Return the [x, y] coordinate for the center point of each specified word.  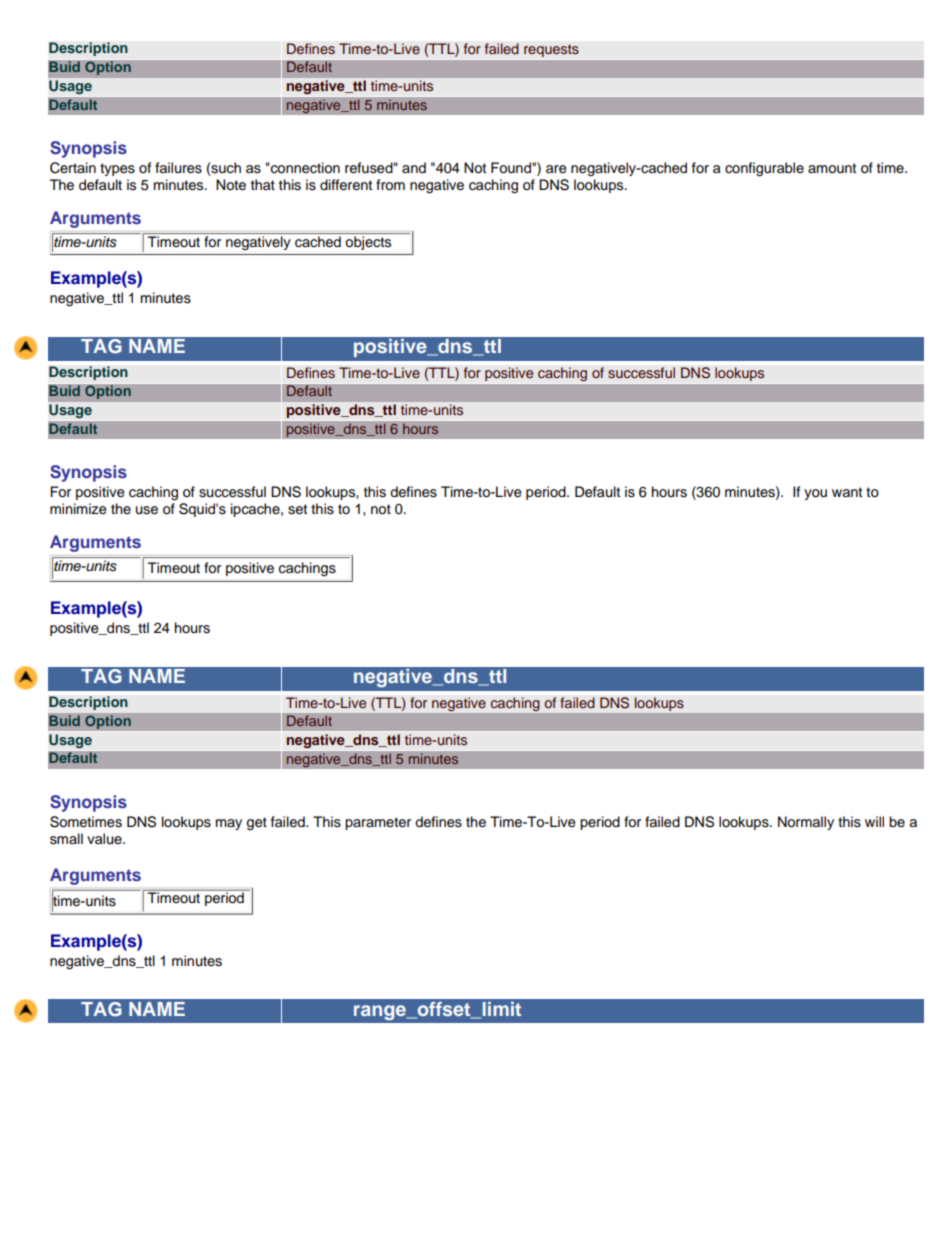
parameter [378, 823]
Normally [806, 823]
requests [551, 50]
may [229, 824]
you [815, 494]
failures [178, 168]
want [847, 492]
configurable [764, 169]
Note [231, 185]
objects [368, 243]
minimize [78, 509]
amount [832, 168]
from [390, 185]
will [874, 821]
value [105, 839]
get [257, 824]
